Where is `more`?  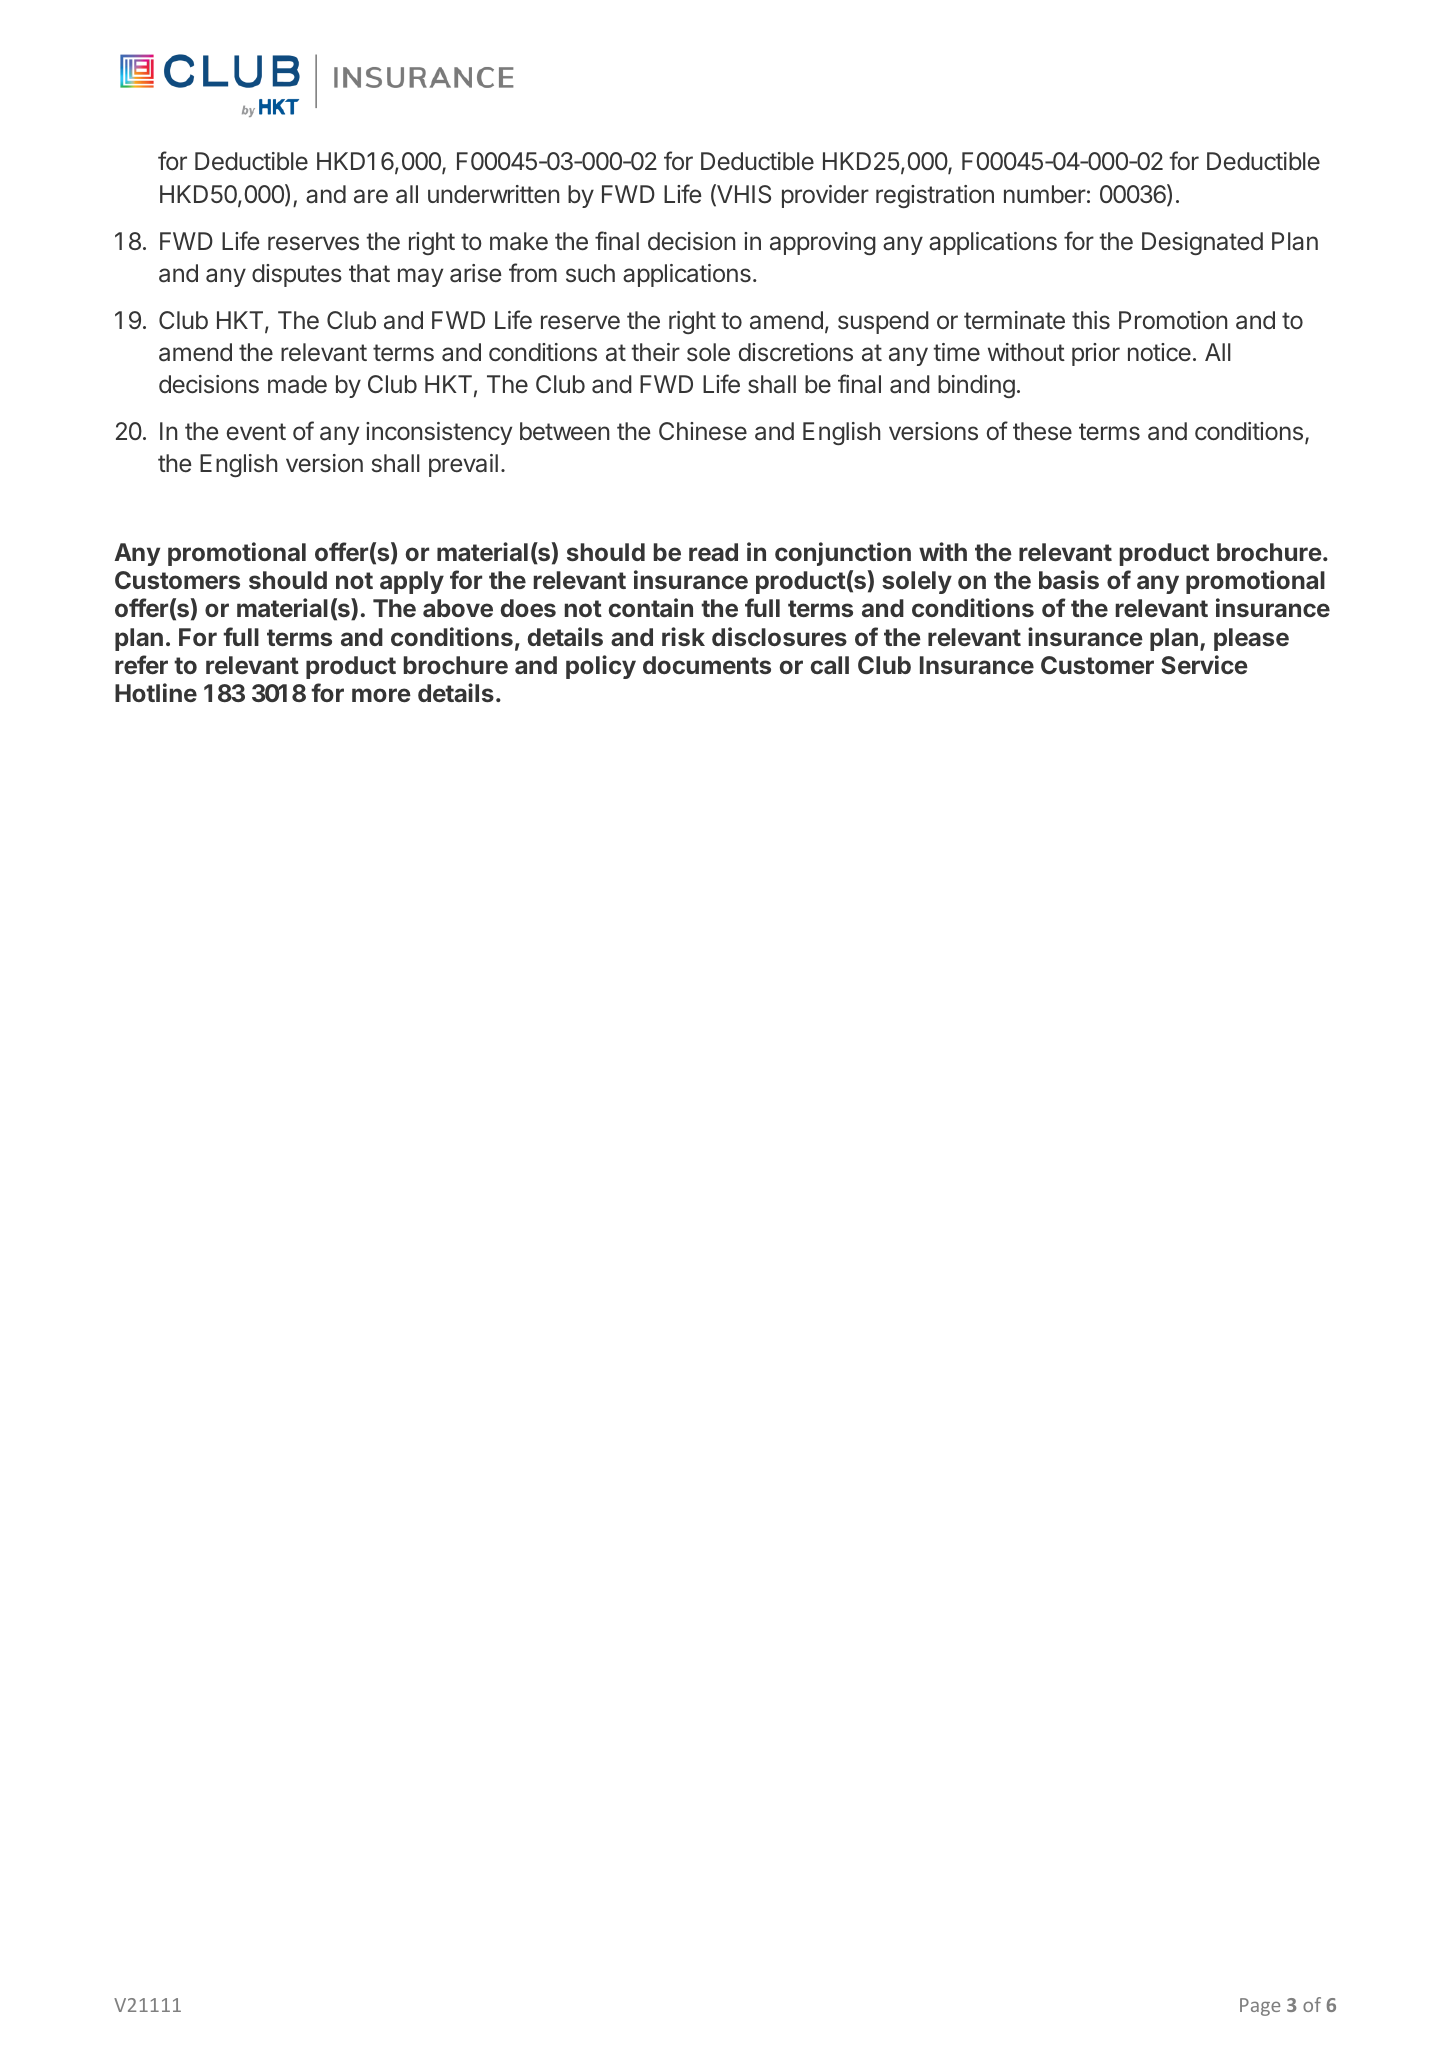
more is located at coordinates (381, 695).
